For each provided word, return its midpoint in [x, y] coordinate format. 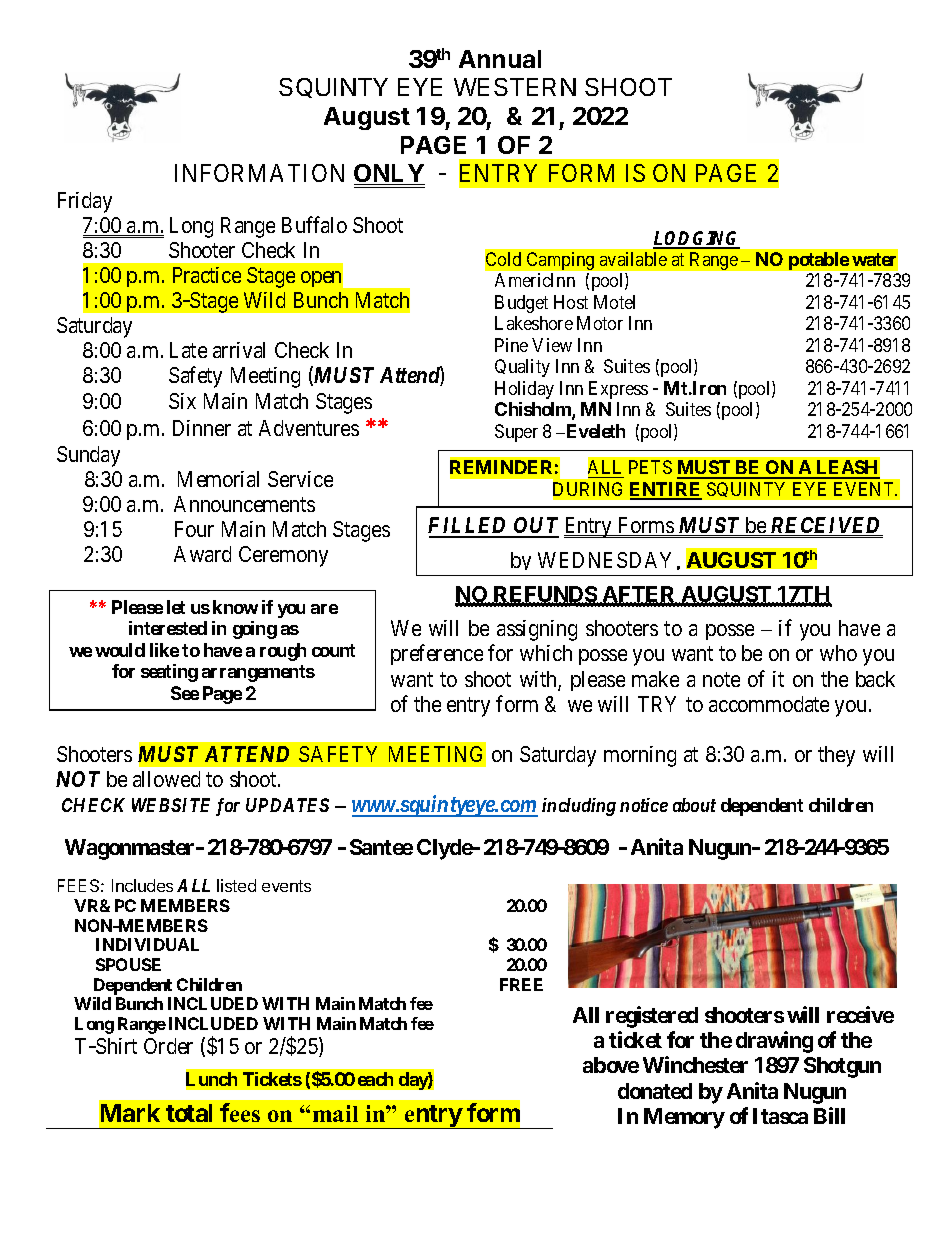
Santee [381, 847]
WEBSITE [171, 805]
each [375, 1079]
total [189, 1113]
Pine [511, 345]
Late [188, 350]
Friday [85, 202]
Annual [500, 59]
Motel [614, 302]
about [694, 805]
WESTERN [515, 87]
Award [202, 554]
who [838, 653]
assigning [537, 630]
